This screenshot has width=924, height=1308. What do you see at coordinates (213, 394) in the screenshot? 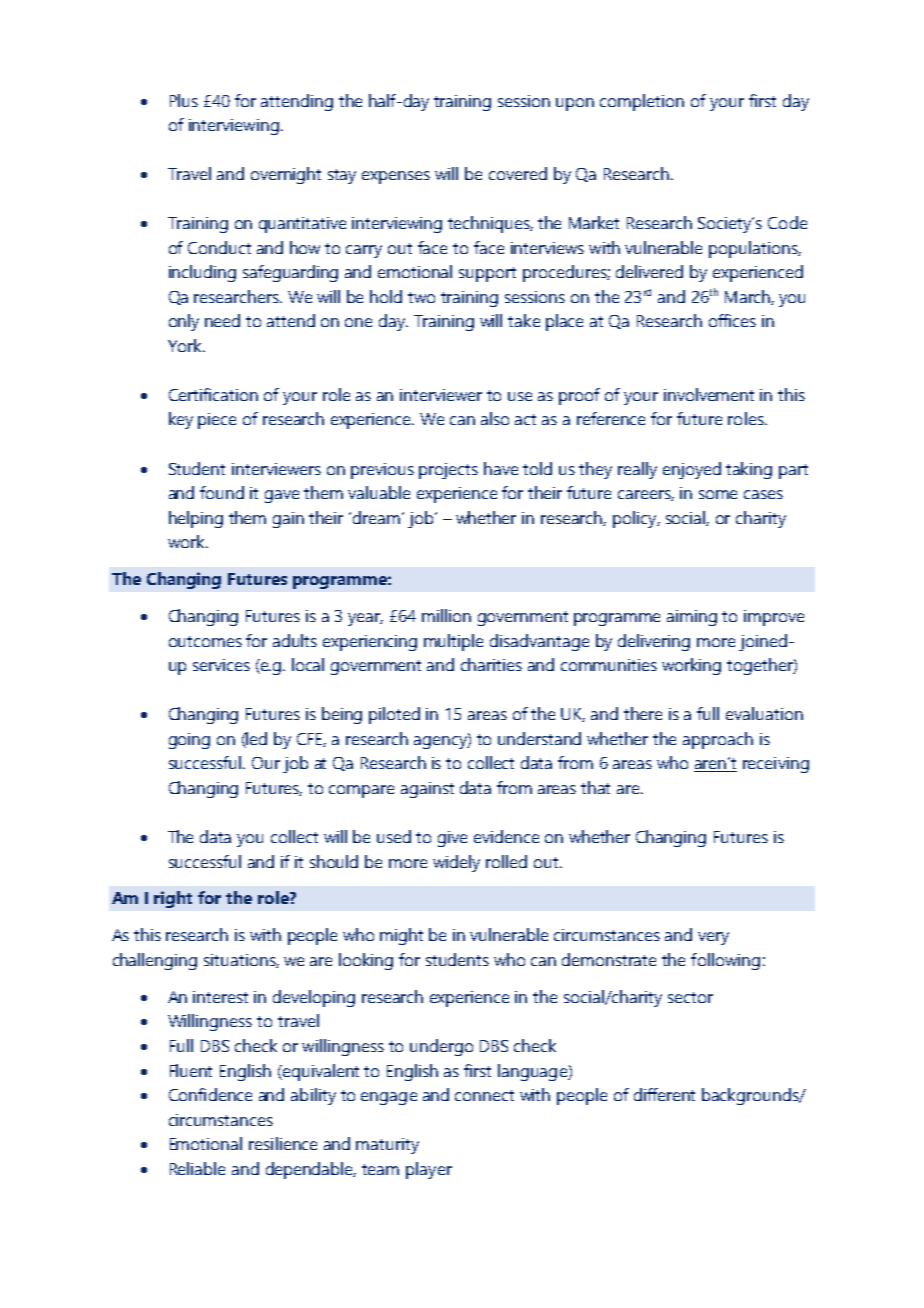
I see `Certification` at bounding box center [213, 394].
